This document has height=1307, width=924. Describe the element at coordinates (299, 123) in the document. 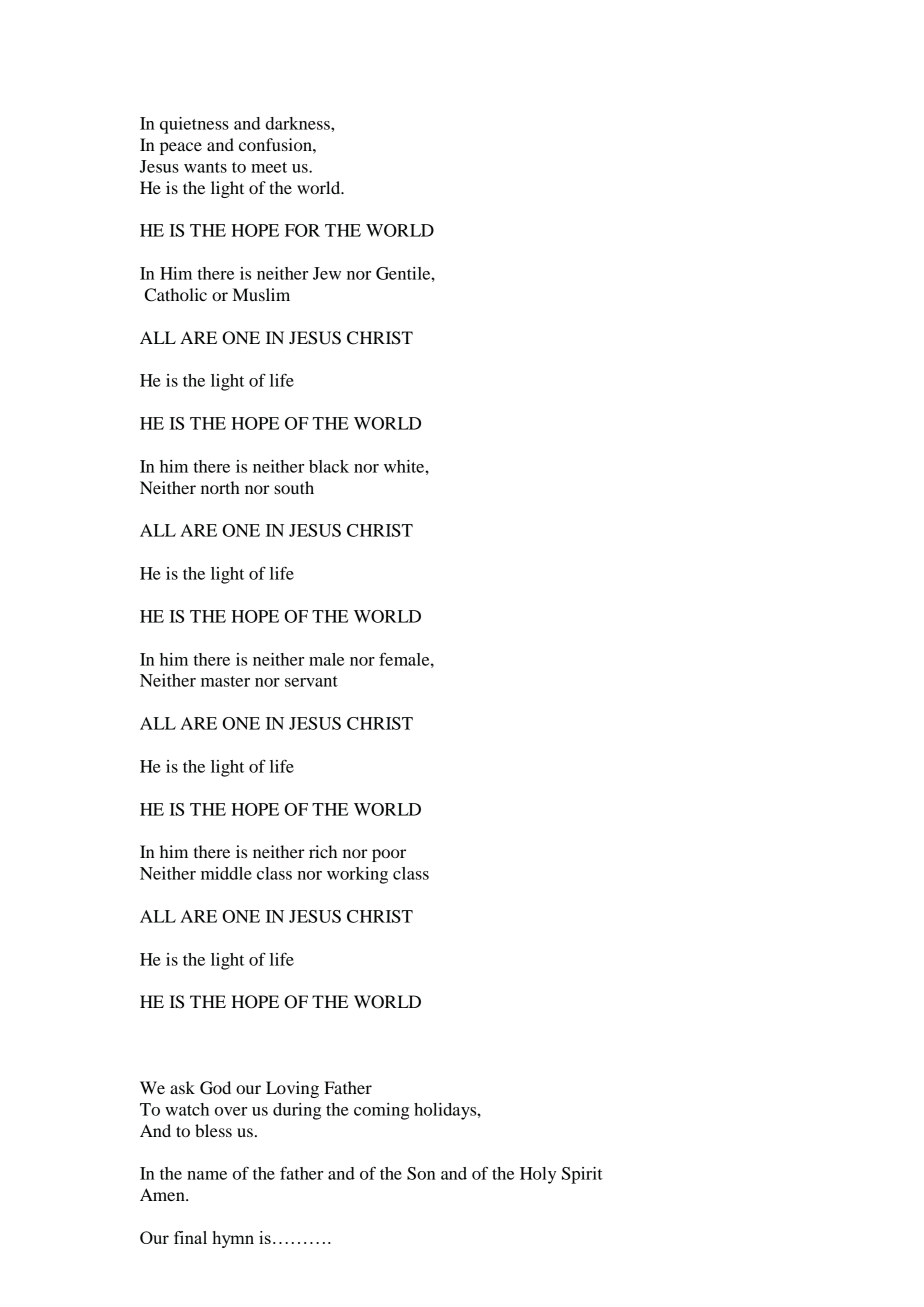

I see `darkness` at that location.
